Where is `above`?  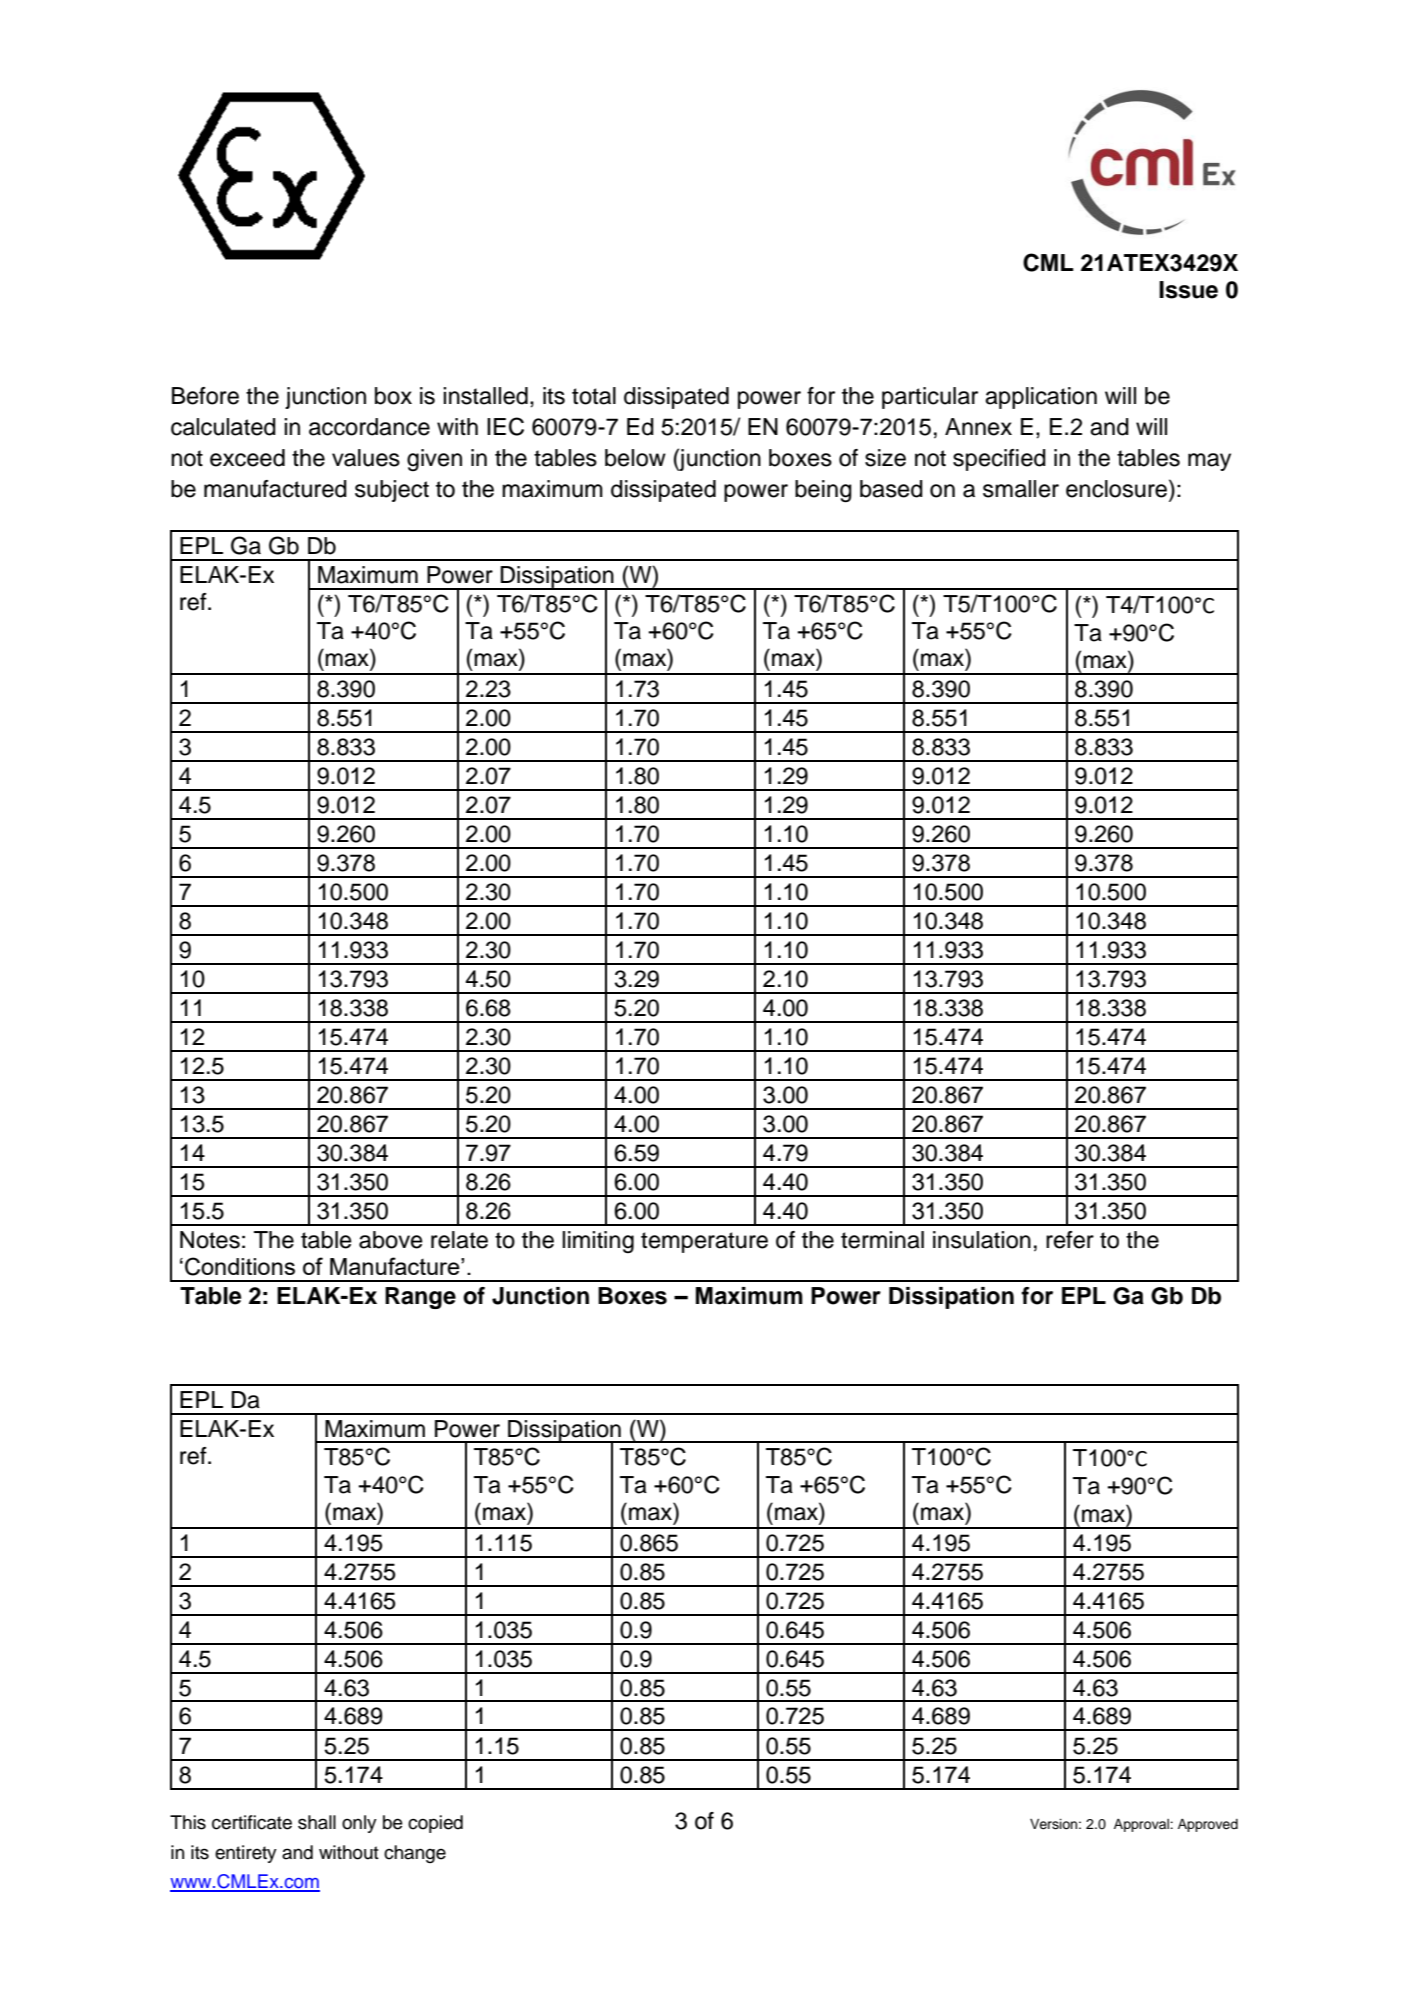
above is located at coordinates (391, 1240).
